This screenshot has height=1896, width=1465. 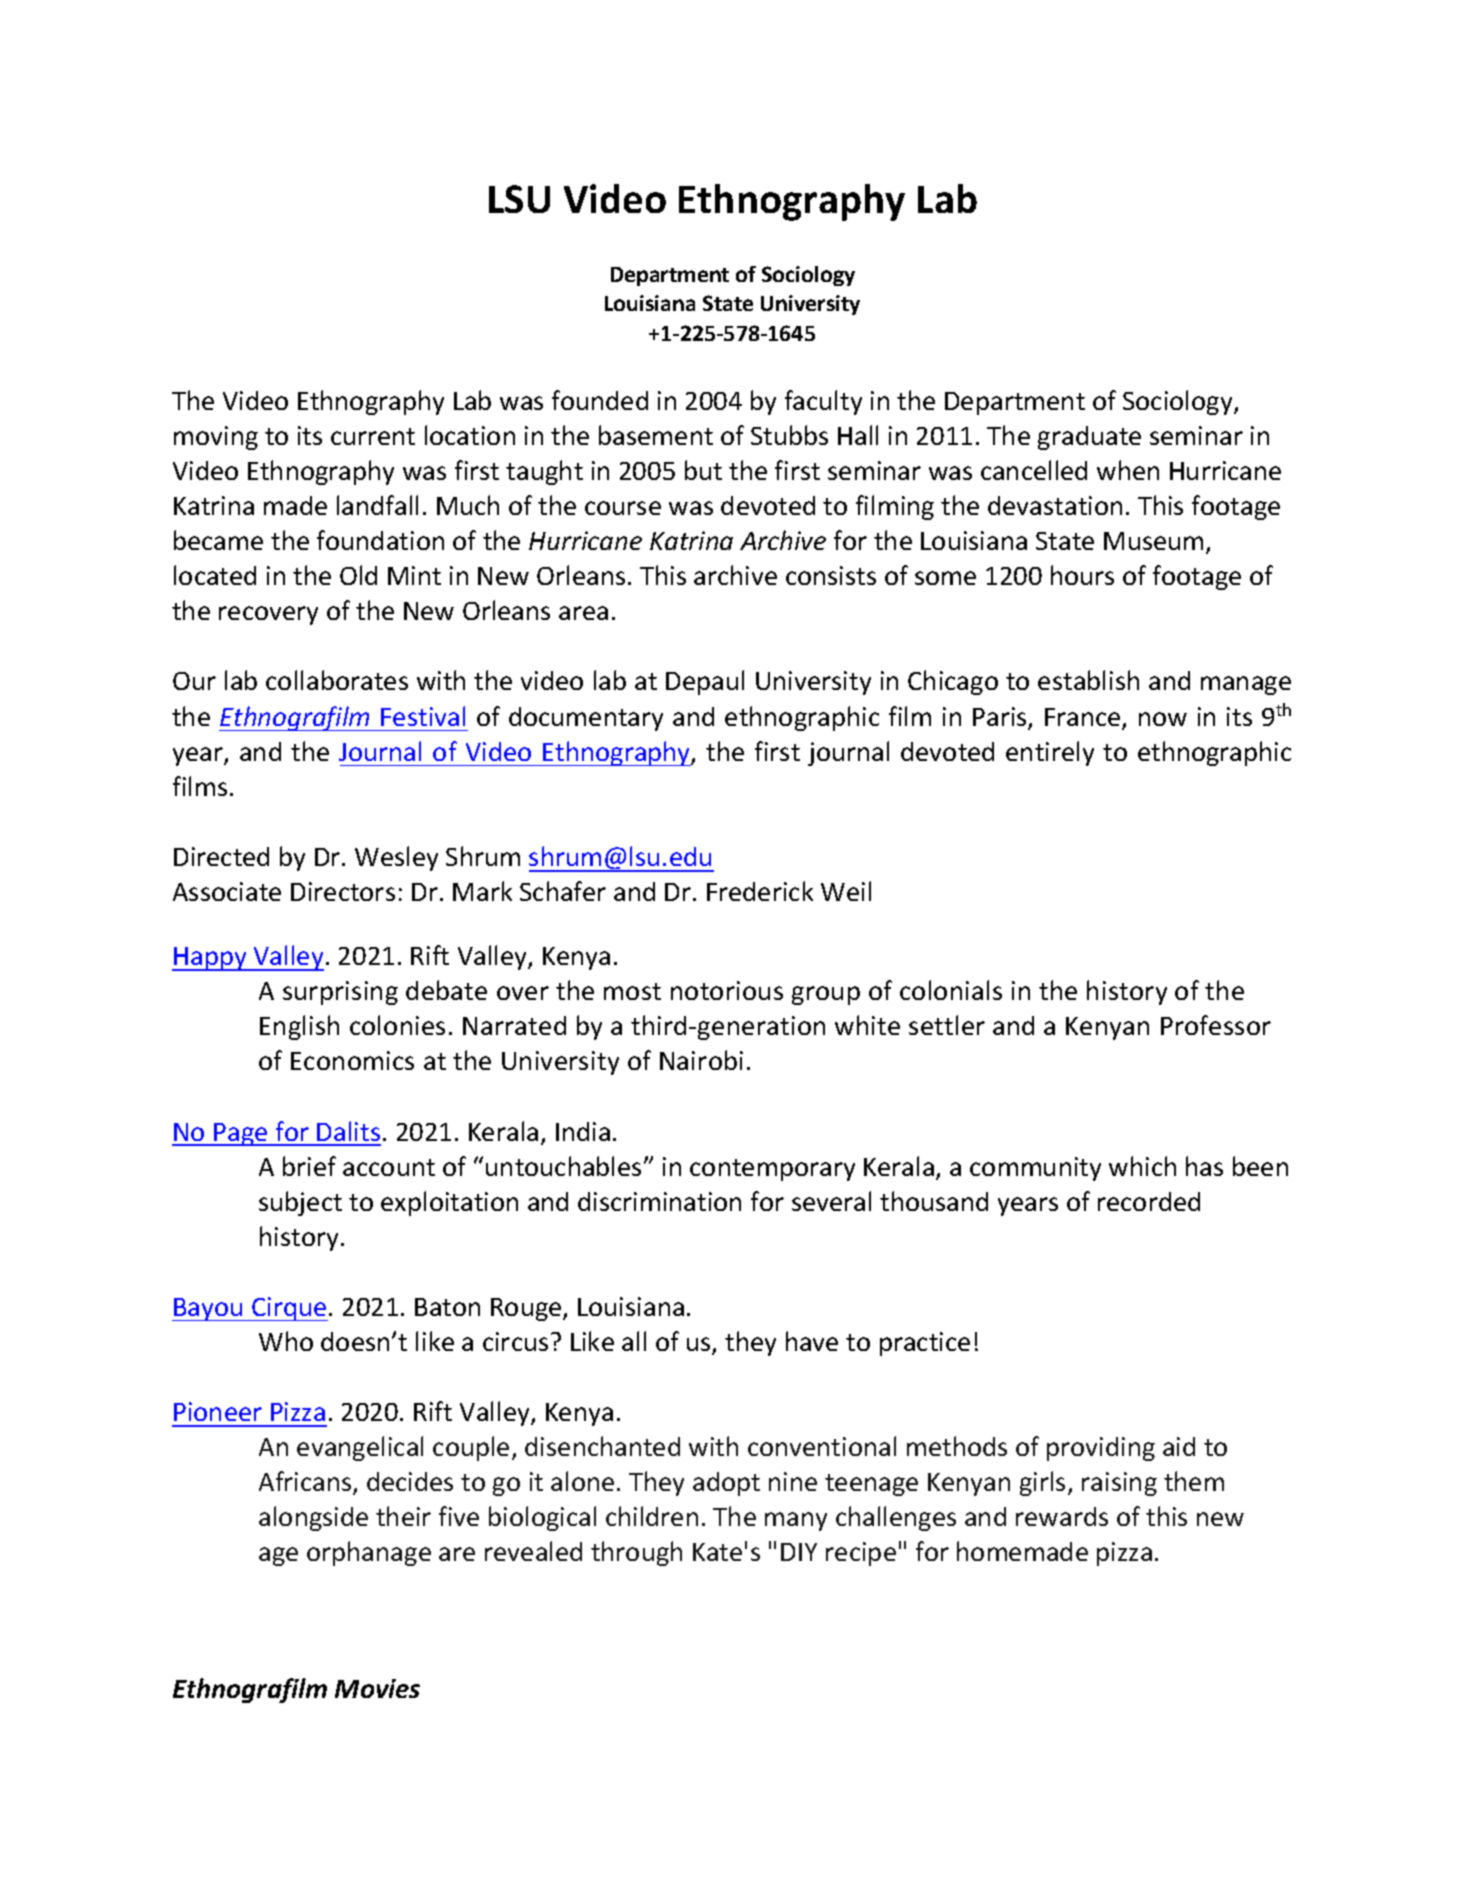 I want to click on graduate, so click(x=1089, y=438).
